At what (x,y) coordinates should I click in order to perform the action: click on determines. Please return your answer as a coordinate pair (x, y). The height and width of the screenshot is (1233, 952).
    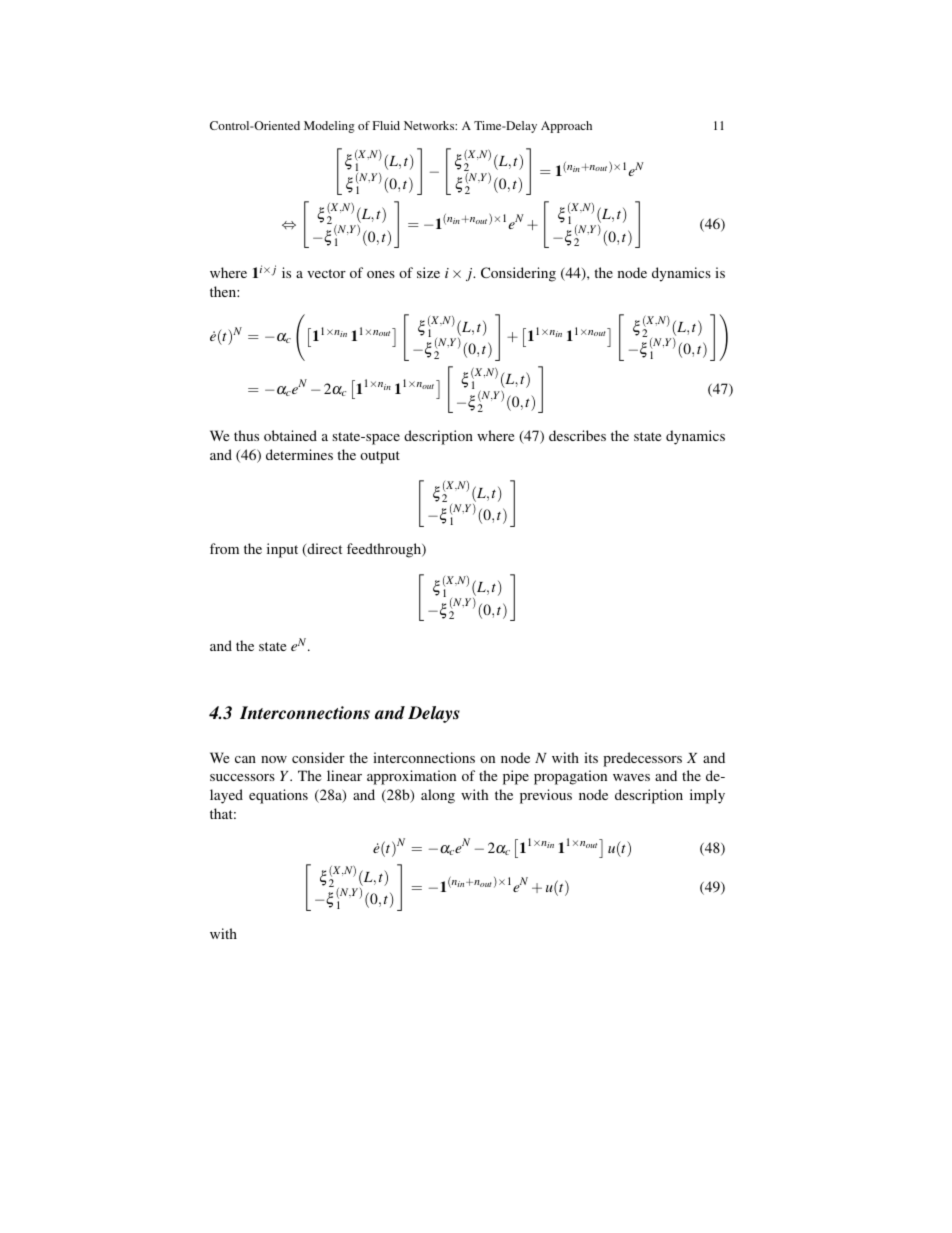
    Looking at the image, I should click on (299, 454).
